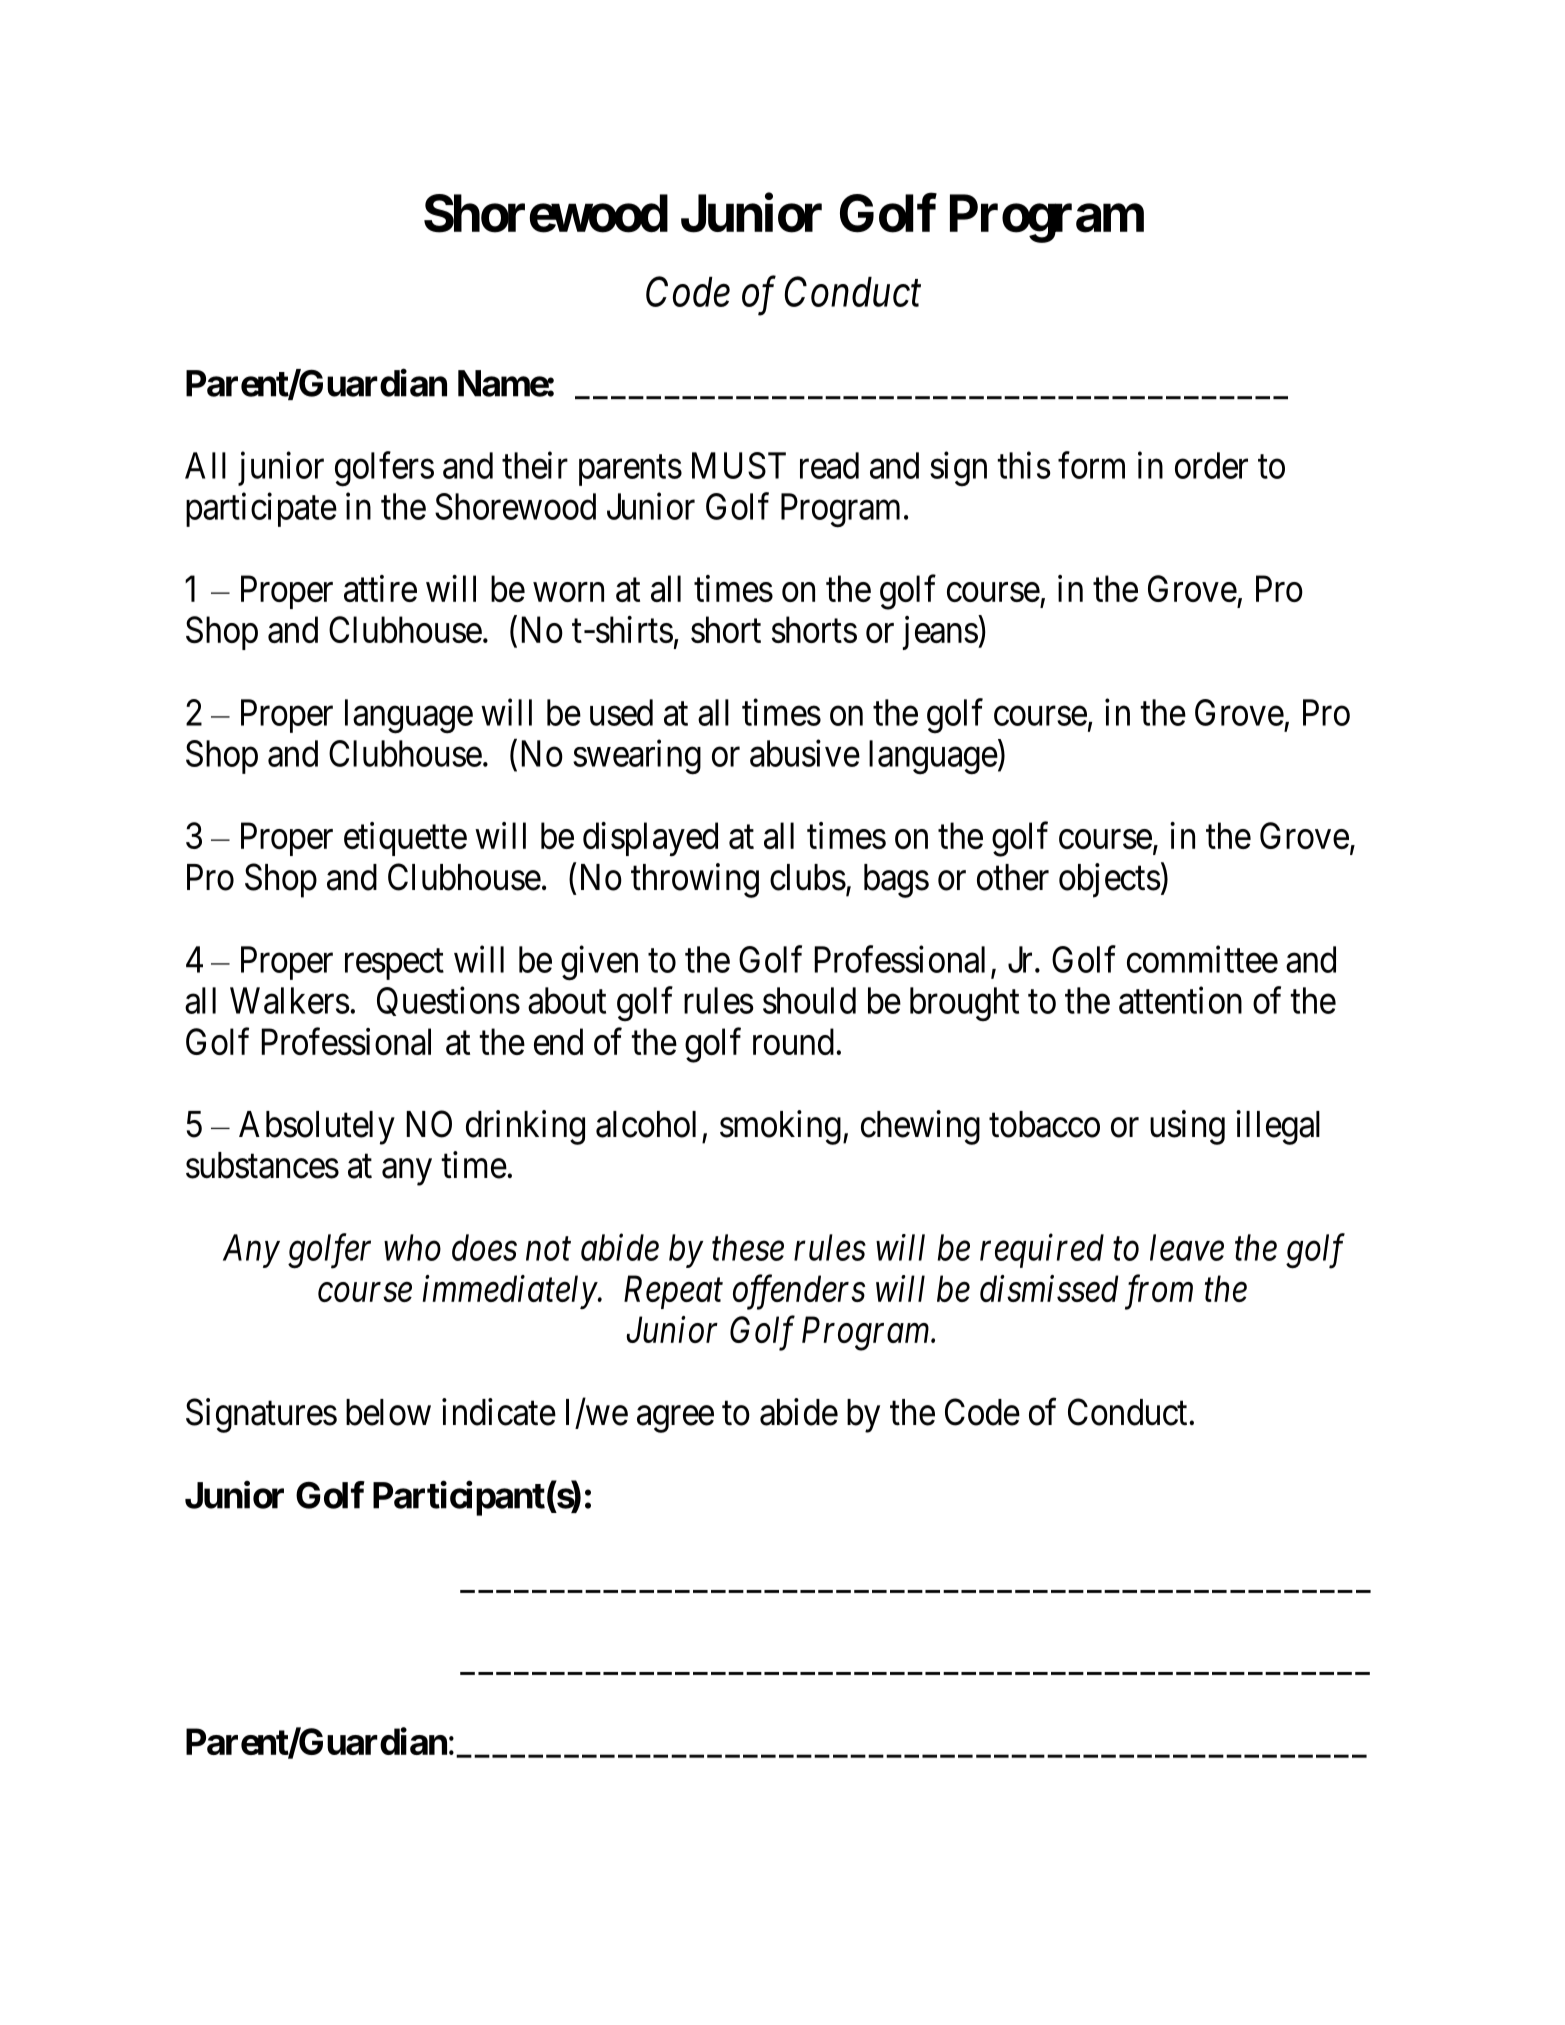  I want to click on should, so click(809, 1000).
